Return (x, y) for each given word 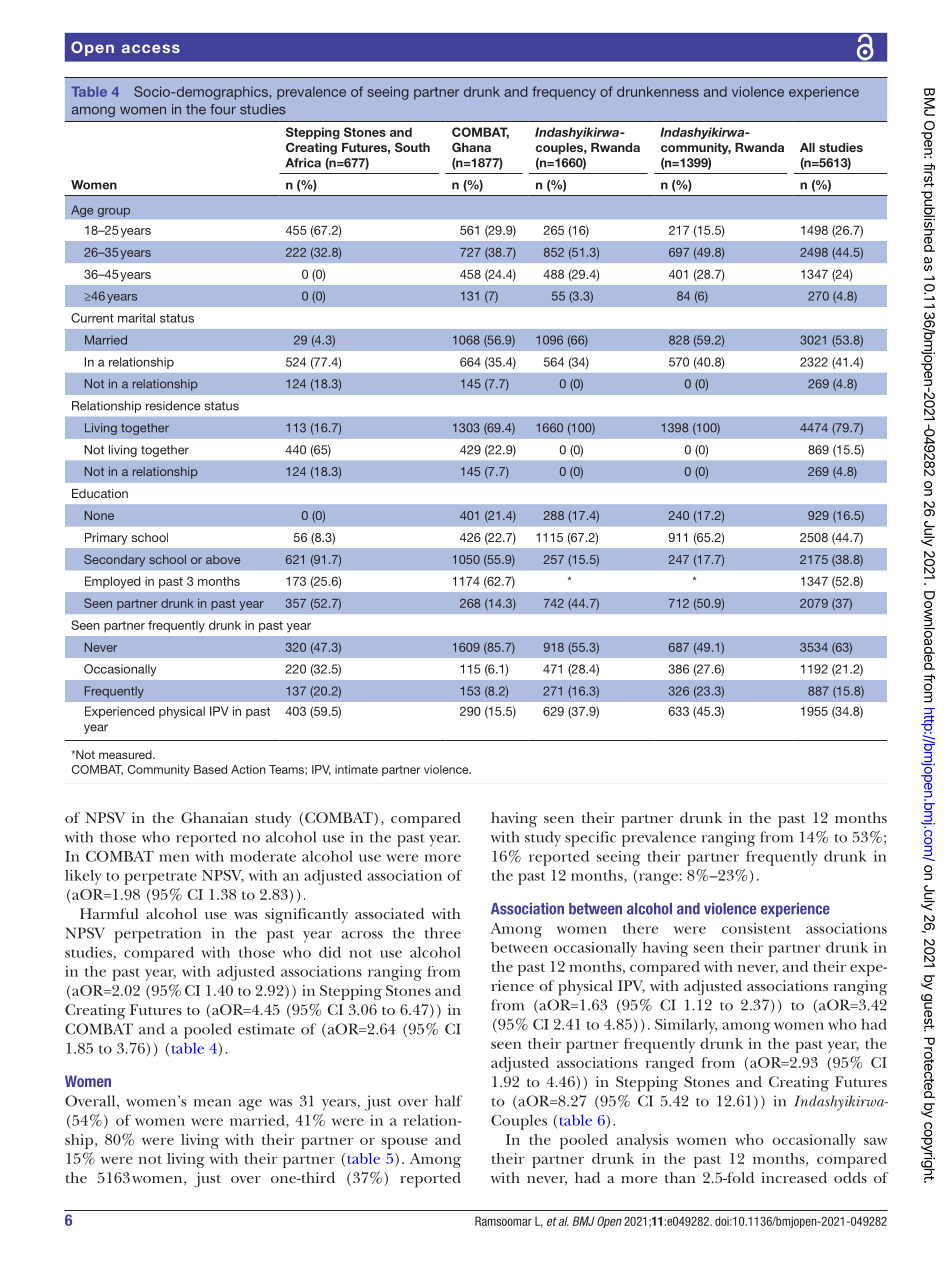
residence (173, 406)
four (223, 109)
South (412, 147)
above (223, 559)
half (449, 1101)
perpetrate (161, 878)
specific (590, 839)
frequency (564, 93)
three (443, 933)
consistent (756, 928)
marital (136, 318)
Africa (303, 163)
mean (212, 1103)
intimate (356, 769)
